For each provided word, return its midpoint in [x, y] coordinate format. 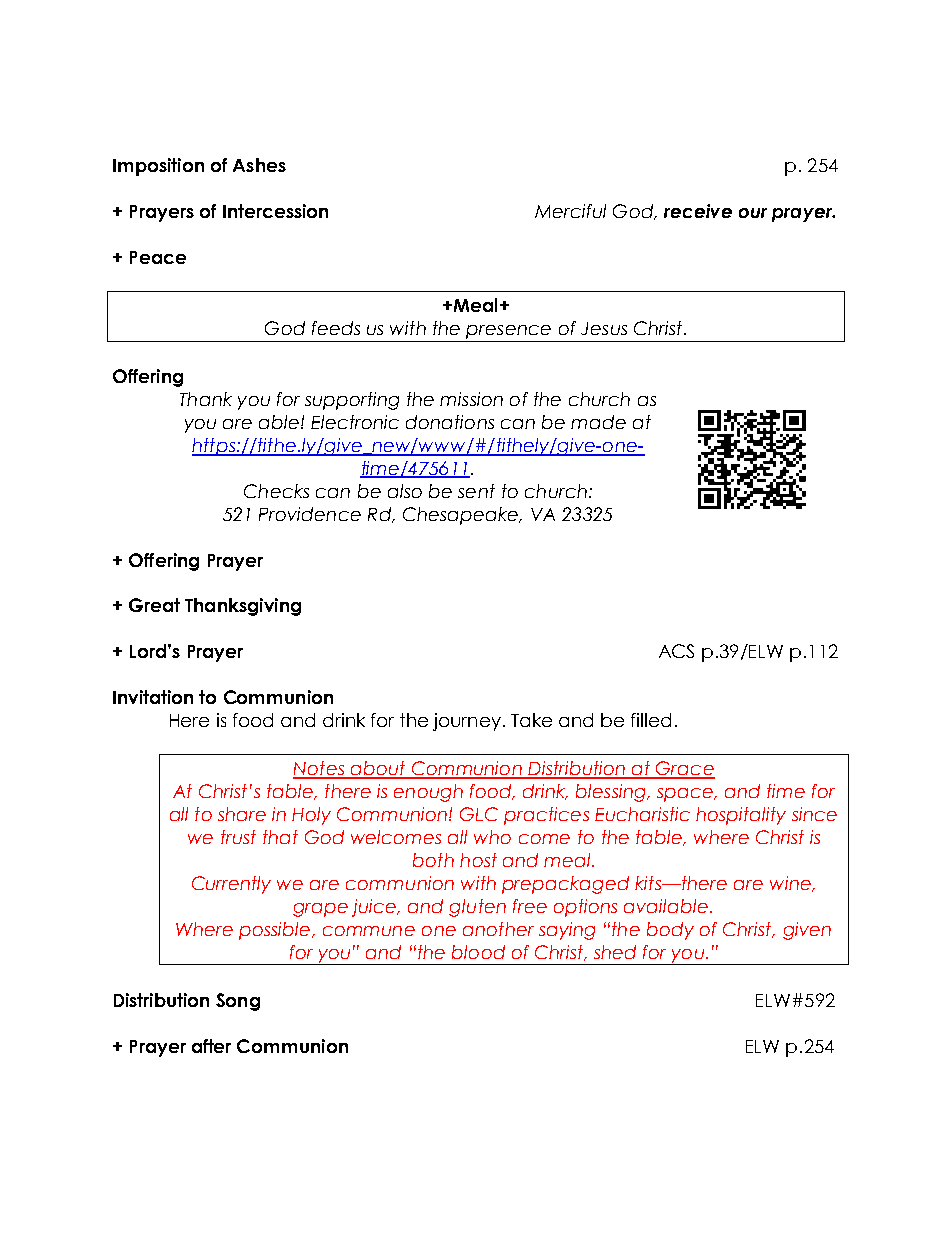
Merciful [570, 211]
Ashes [259, 165]
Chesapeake [461, 516]
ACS [676, 651]
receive [698, 211]
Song [238, 1002]
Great [154, 605]
